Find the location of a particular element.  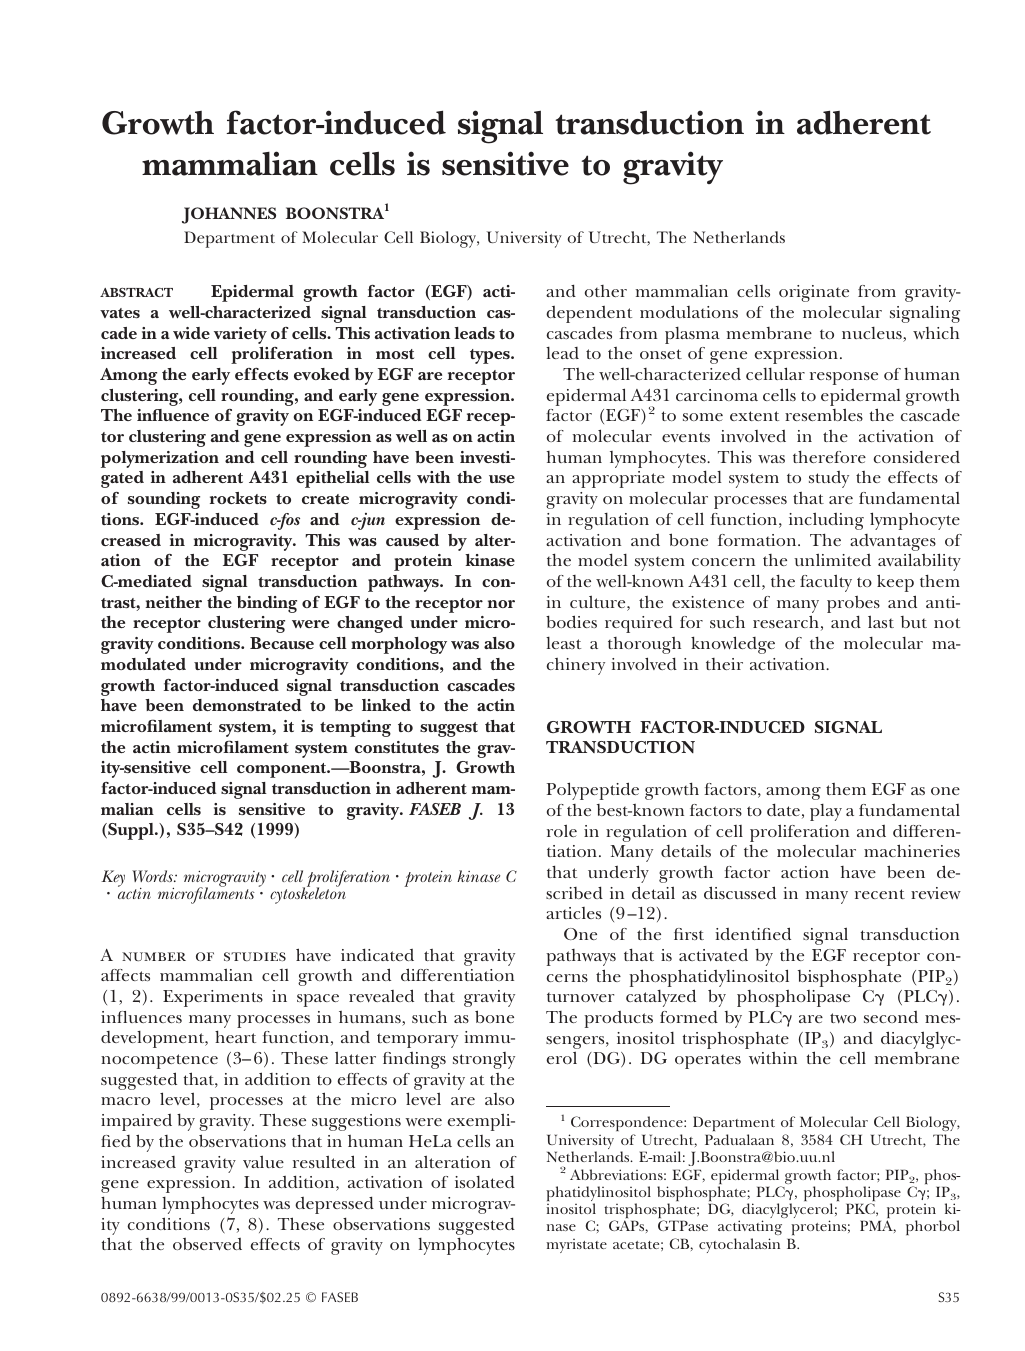

recent is located at coordinates (880, 894).
